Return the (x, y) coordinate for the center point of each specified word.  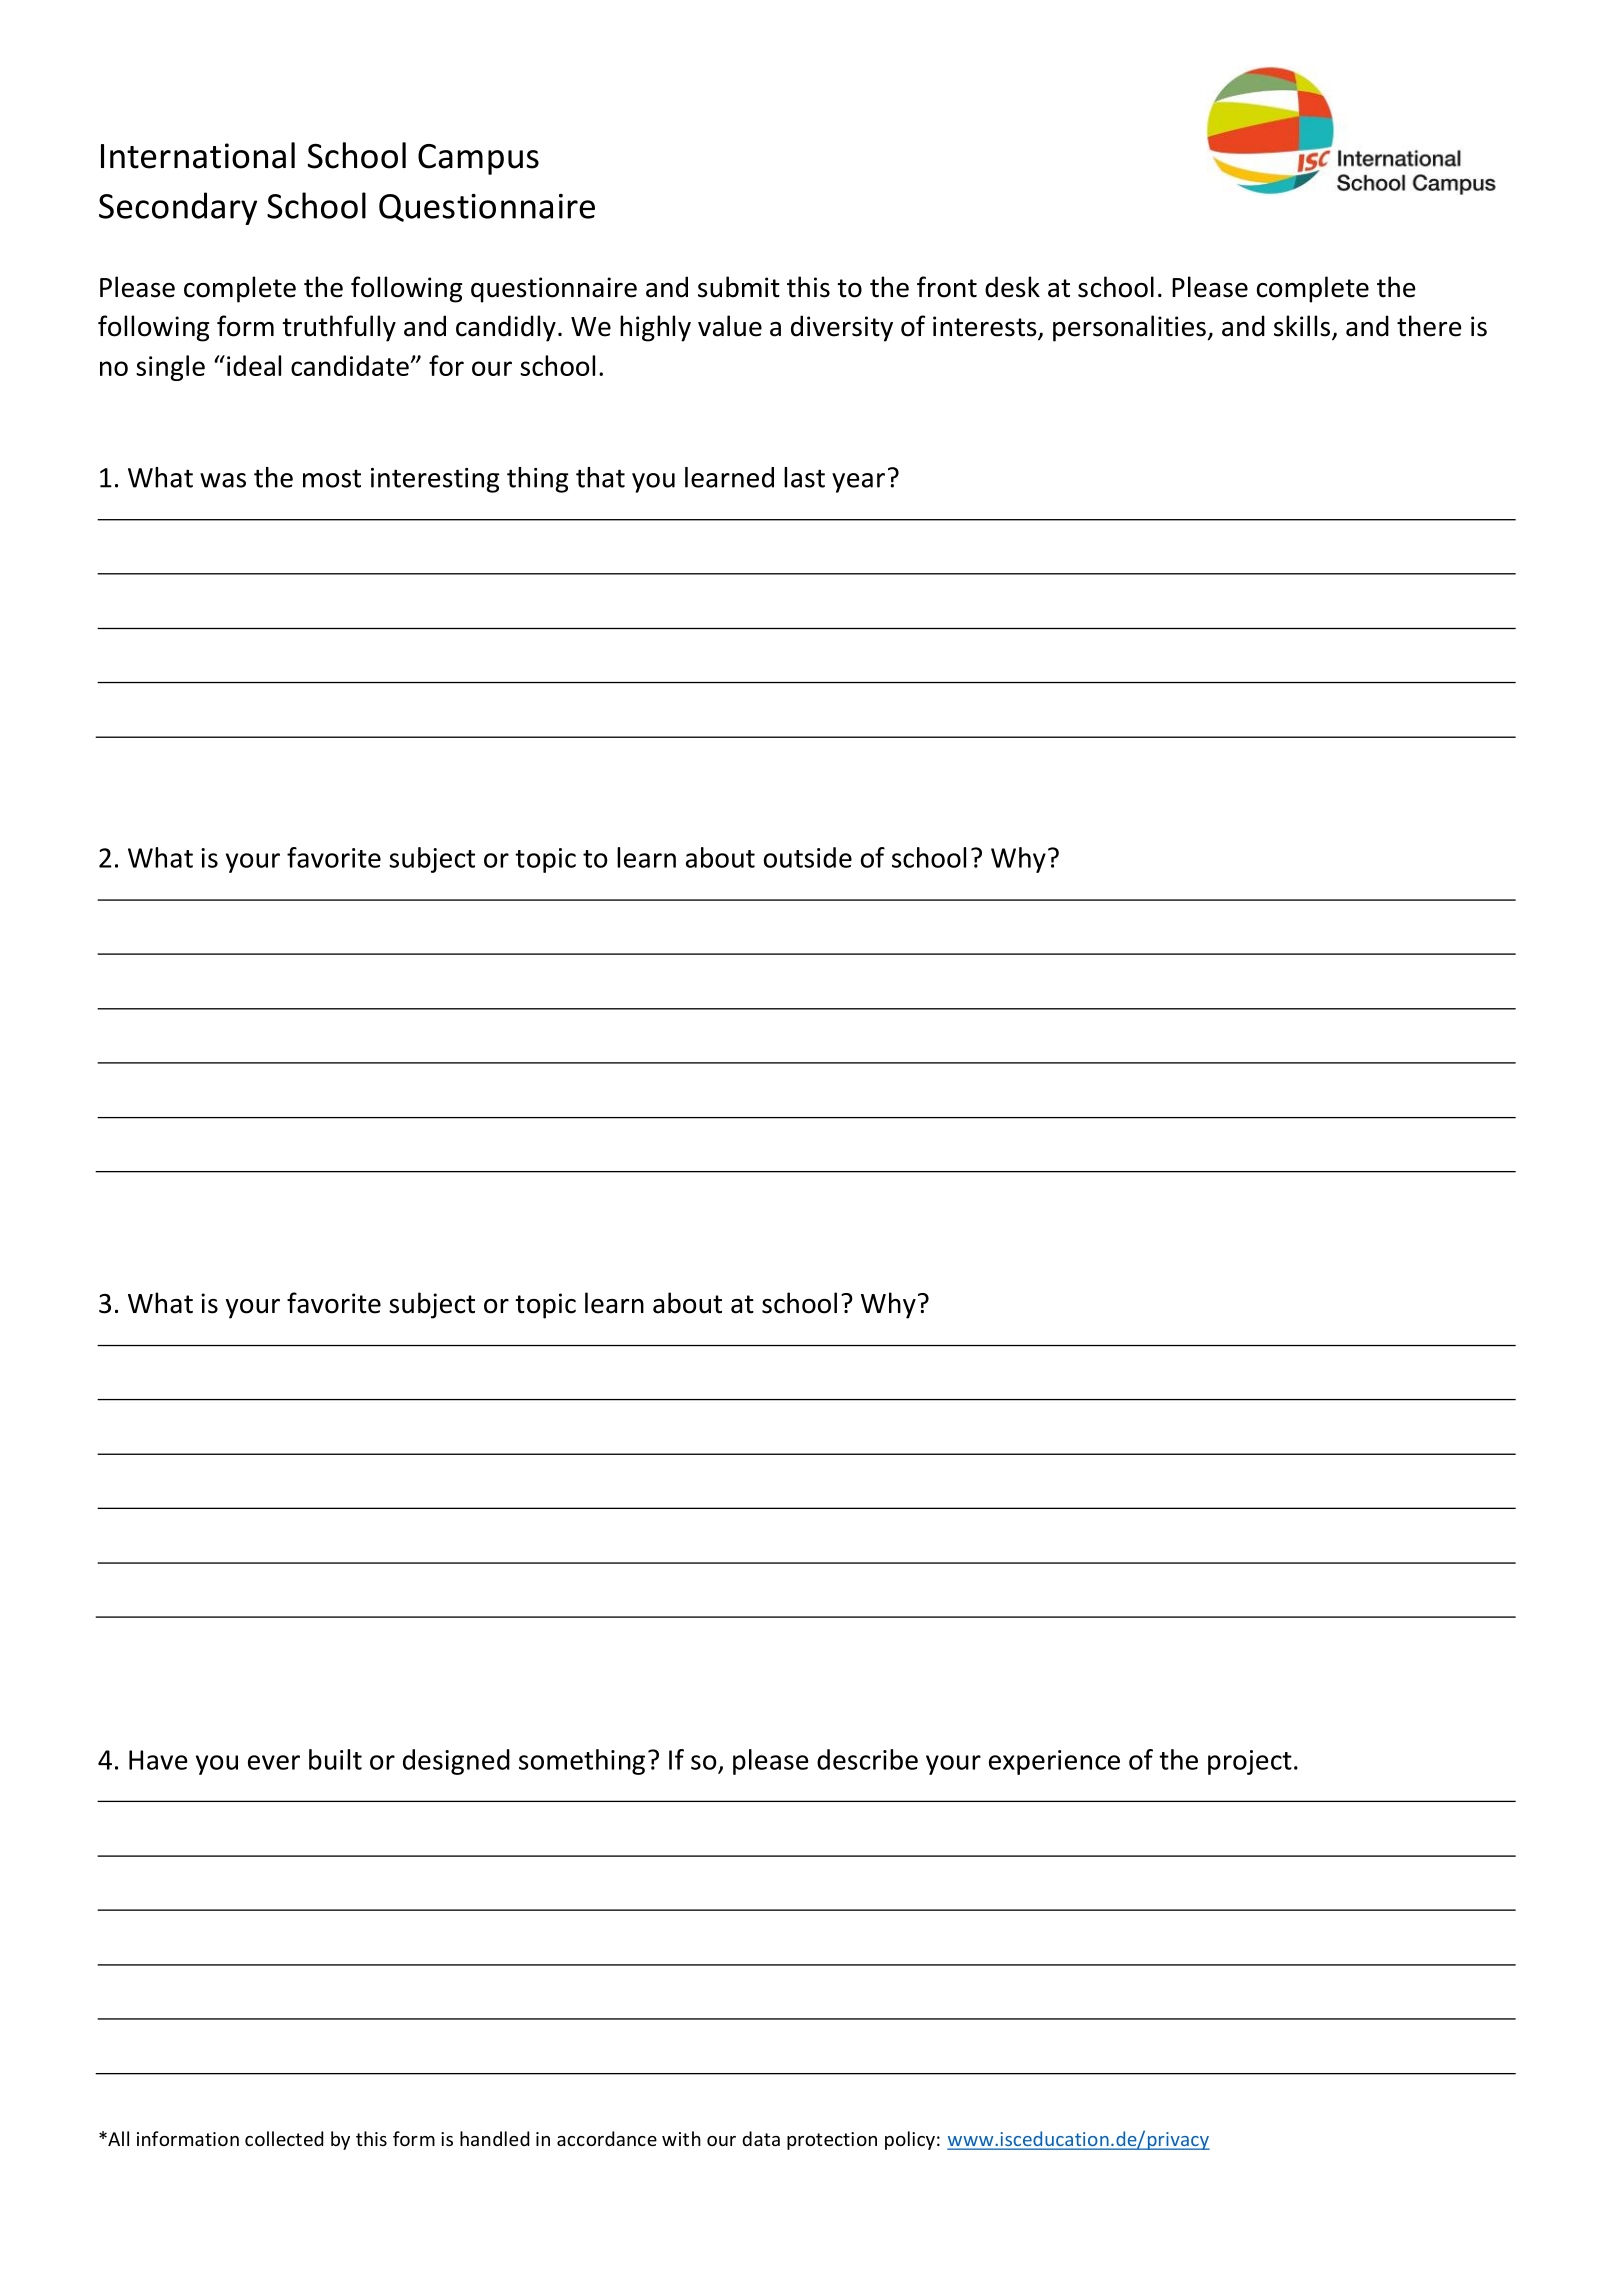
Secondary (178, 208)
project (1250, 1762)
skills (1303, 327)
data (761, 2138)
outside (808, 857)
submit (739, 287)
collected (284, 2138)
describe (867, 1759)
